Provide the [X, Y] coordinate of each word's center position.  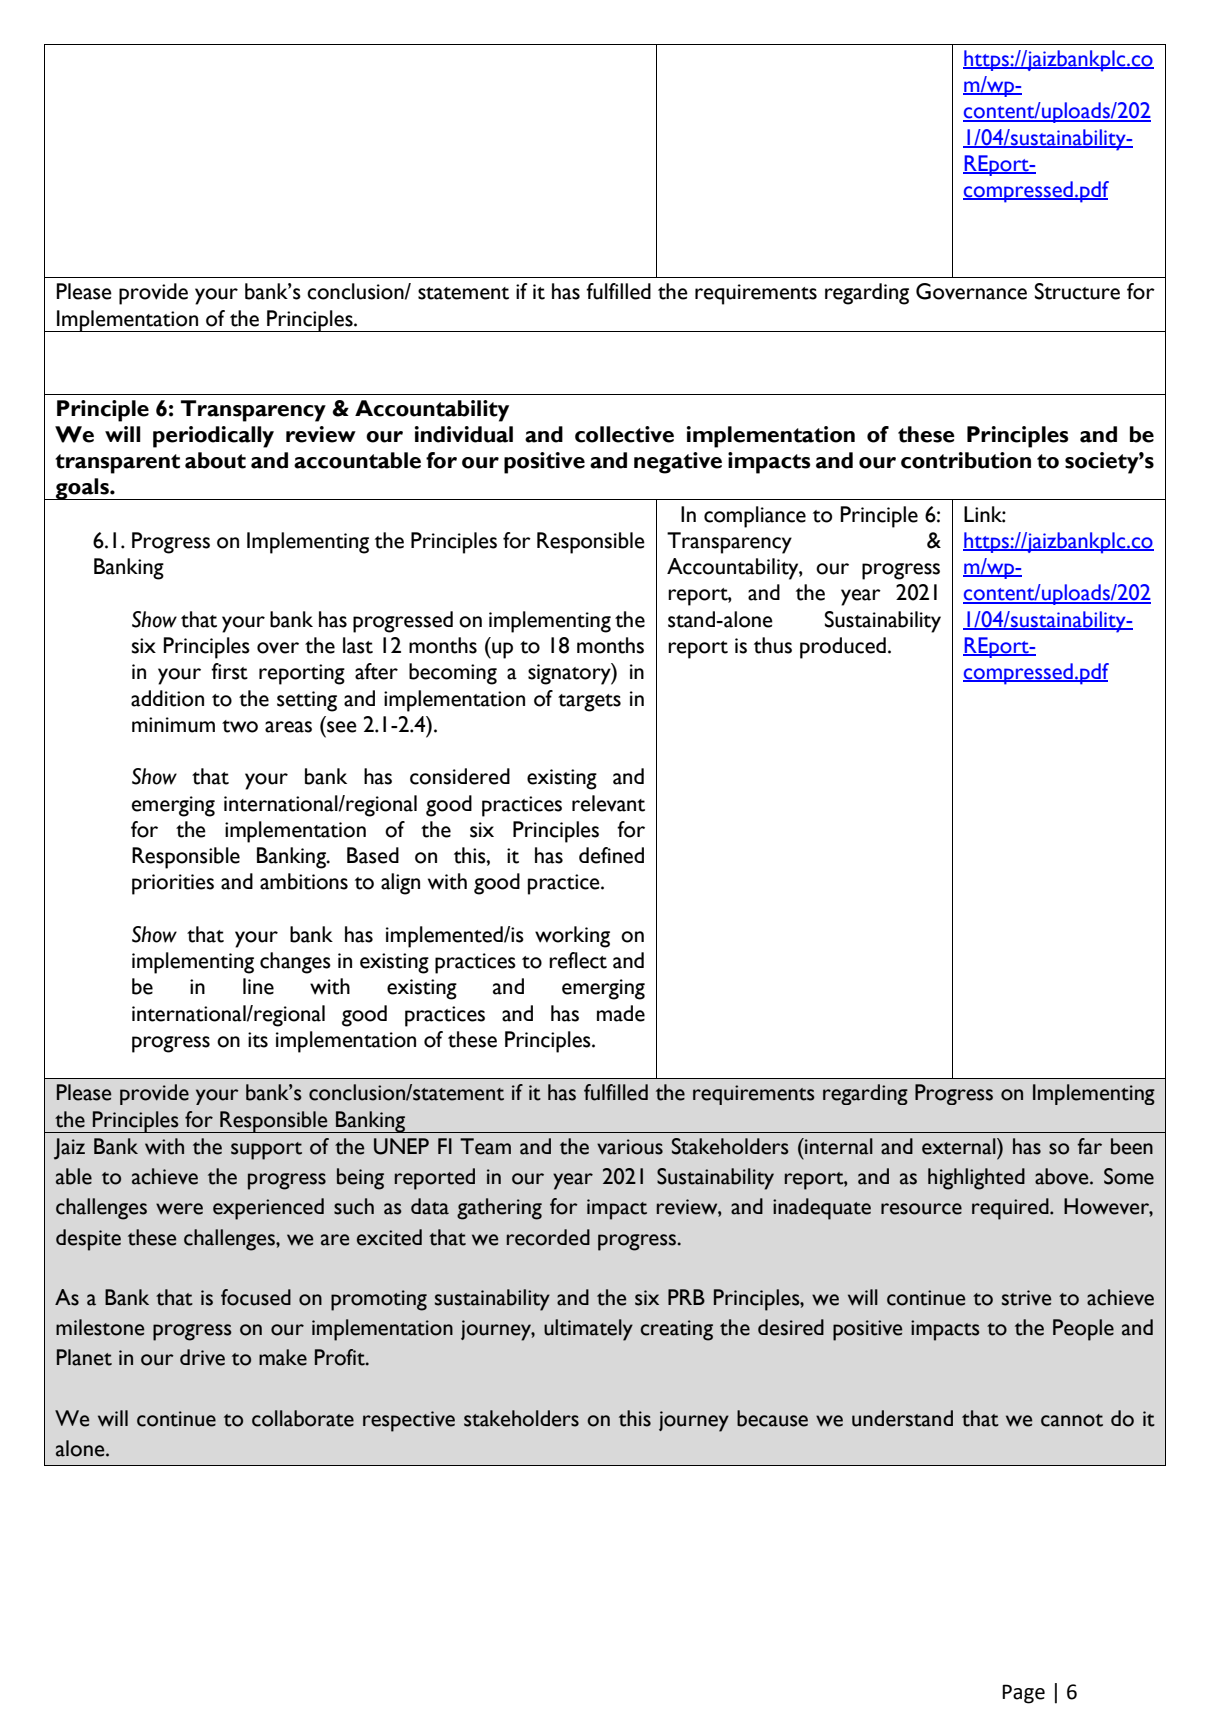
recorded [548, 1237]
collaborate [303, 1418]
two [240, 726]
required [1011, 1209]
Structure [1077, 291]
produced [843, 648]
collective [624, 434]
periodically [213, 437]
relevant [608, 803]
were [179, 1209]
